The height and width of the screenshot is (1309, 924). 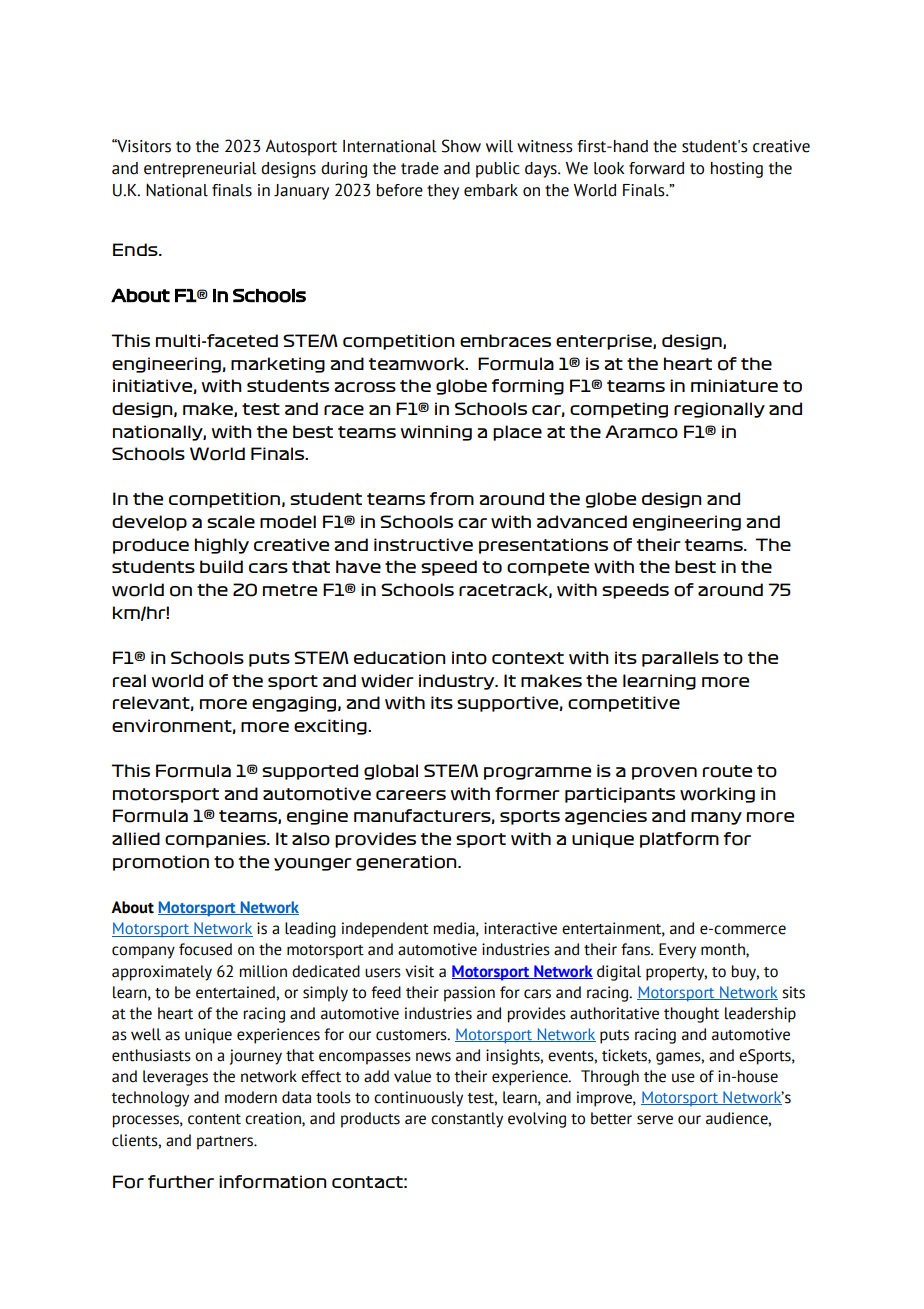 What do you see at coordinates (737, 170) in the screenshot?
I see `hosting` at bounding box center [737, 170].
